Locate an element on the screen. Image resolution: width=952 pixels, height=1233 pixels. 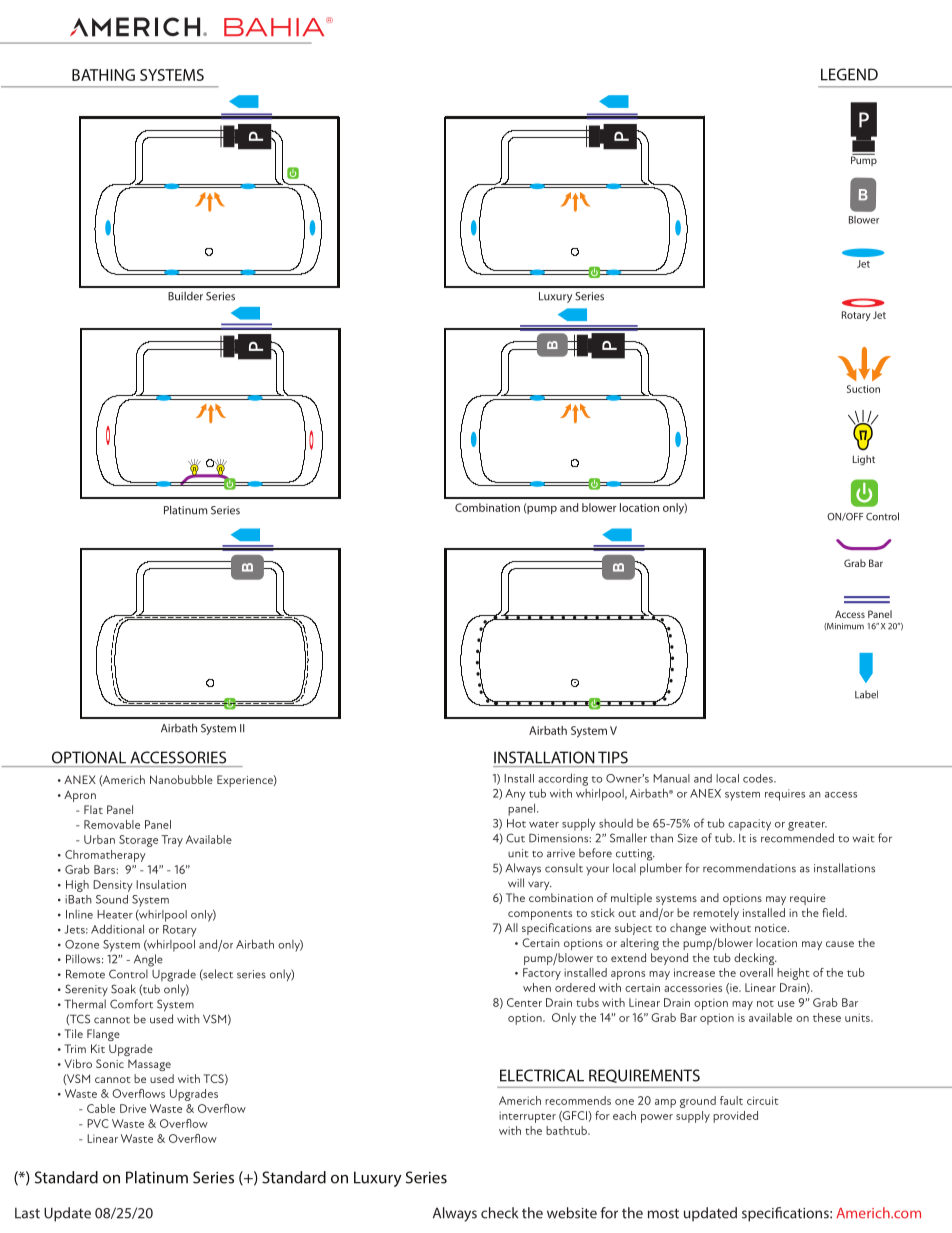
LEGEND is located at coordinates (849, 74).
